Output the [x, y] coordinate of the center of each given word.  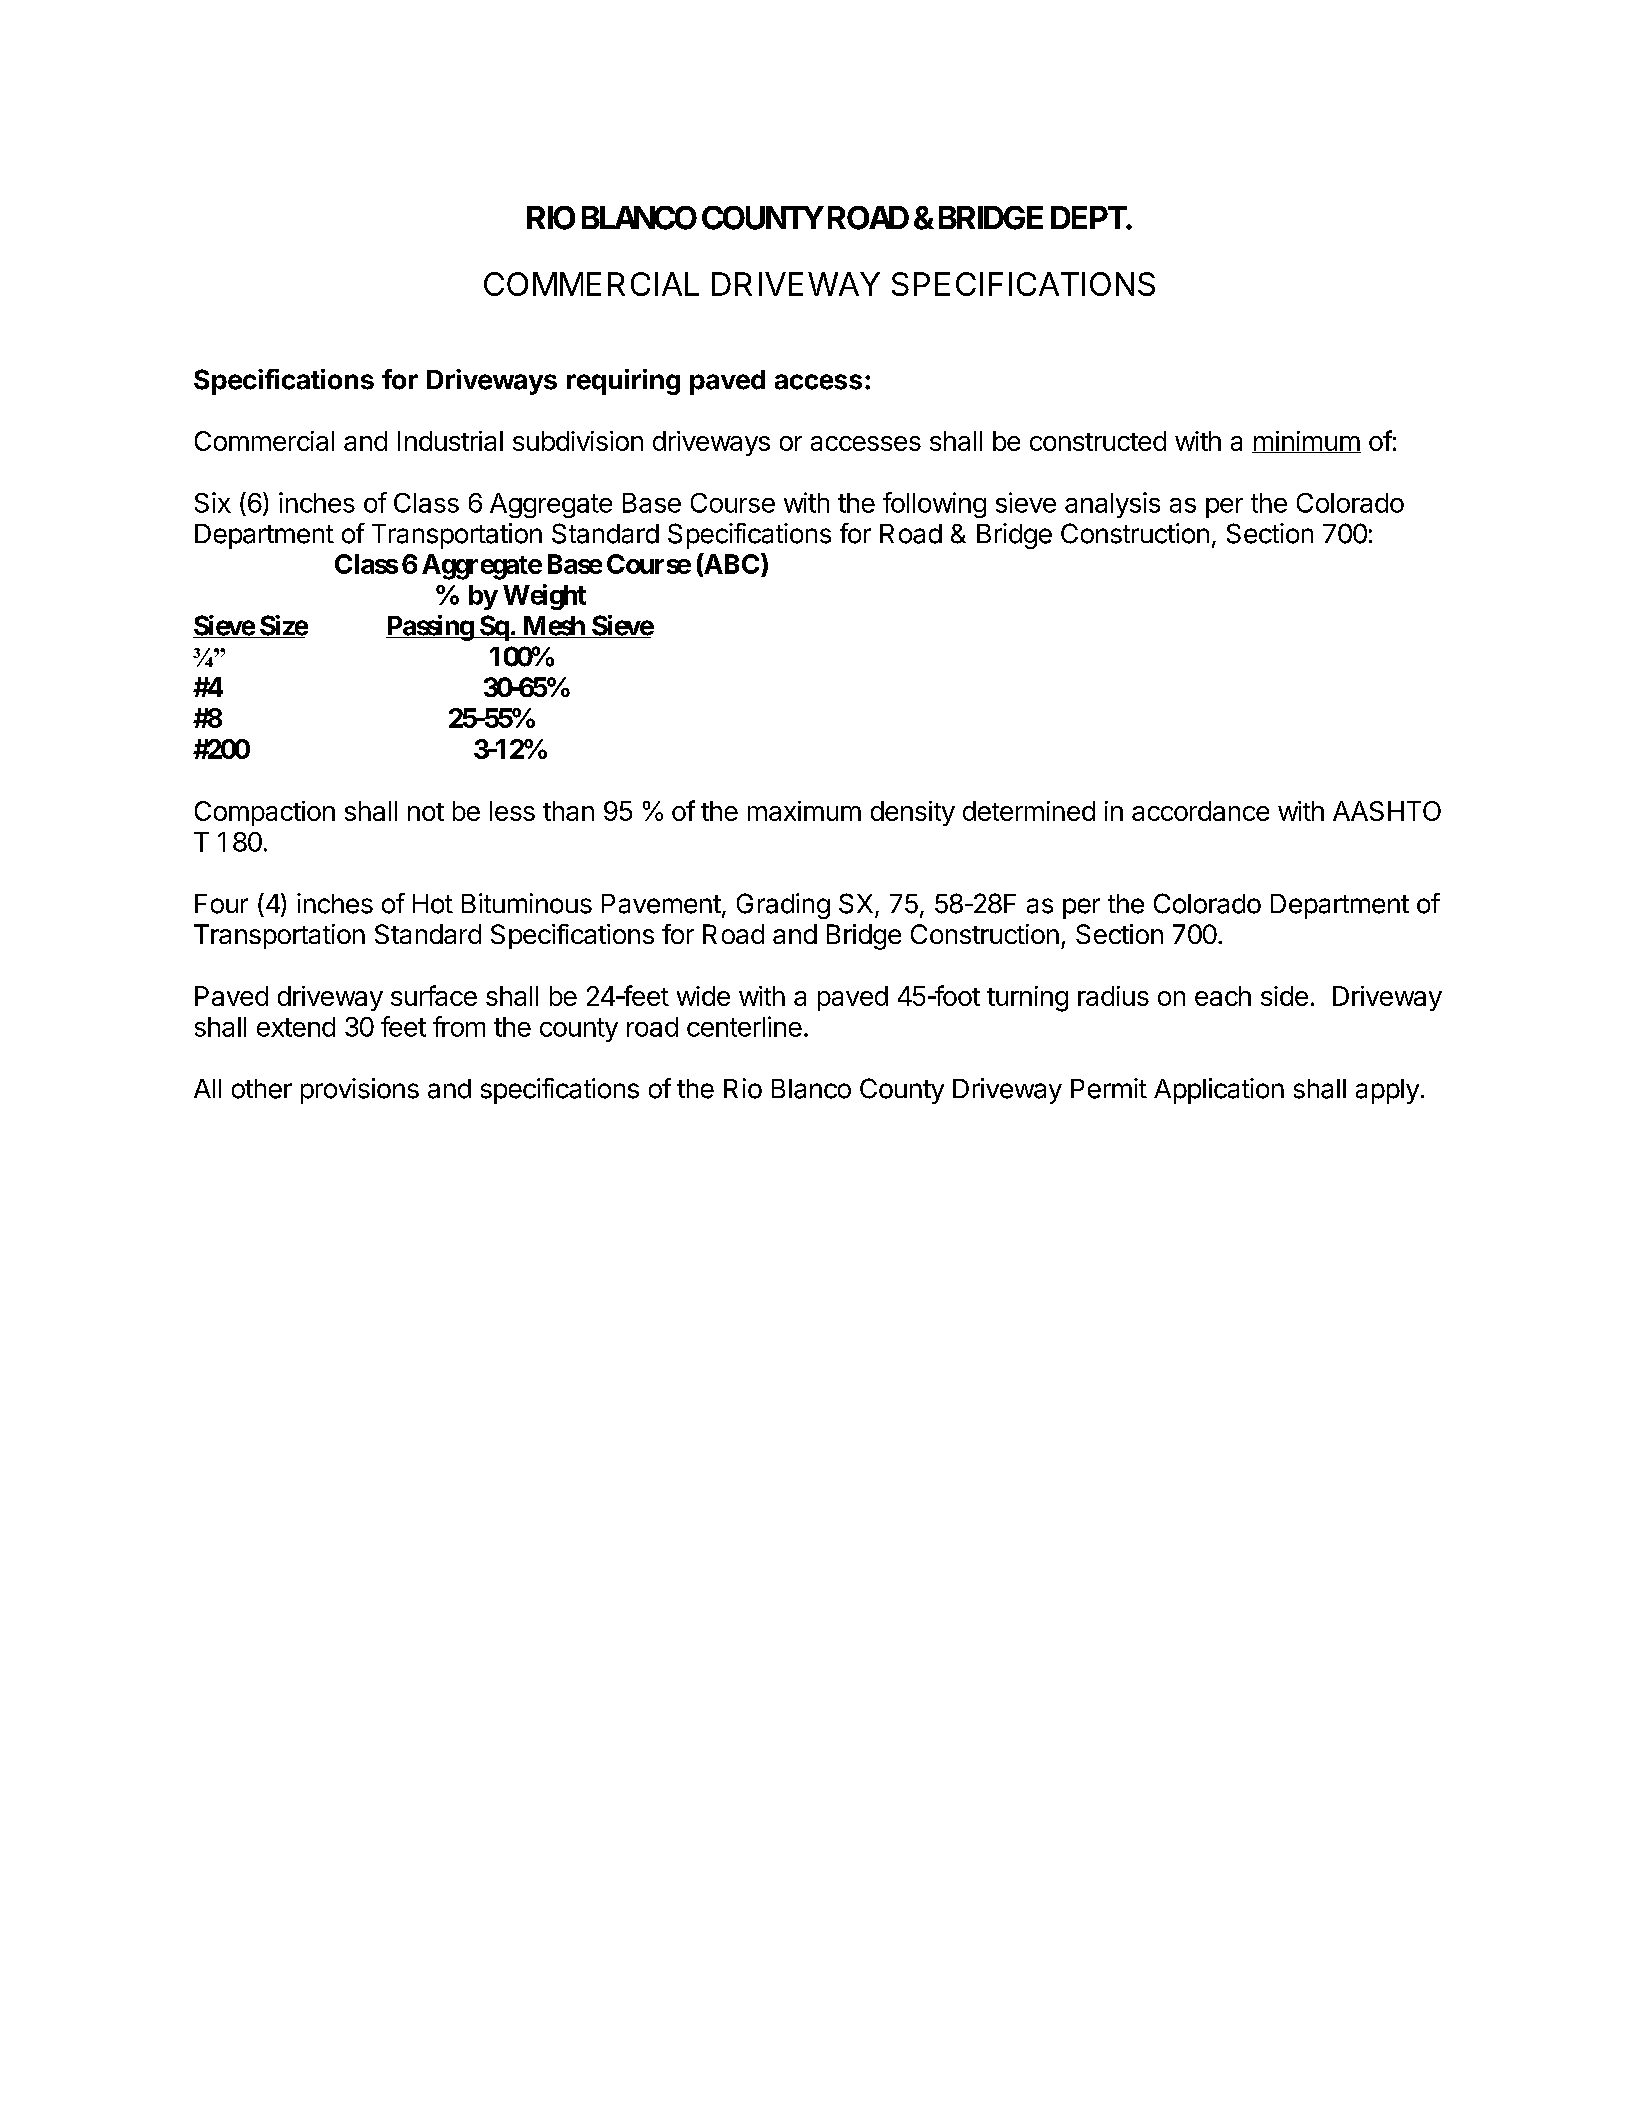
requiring [623, 382]
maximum [804, 811]
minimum [1306, 442]
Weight [544, 597]
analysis [1112, 505]
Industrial [450, 441]
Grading [783, 906]
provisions [360, 1091]
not [426, 812]
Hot [433, 904]
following [934, 505]
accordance [1200, 811]
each [1223, 996]
